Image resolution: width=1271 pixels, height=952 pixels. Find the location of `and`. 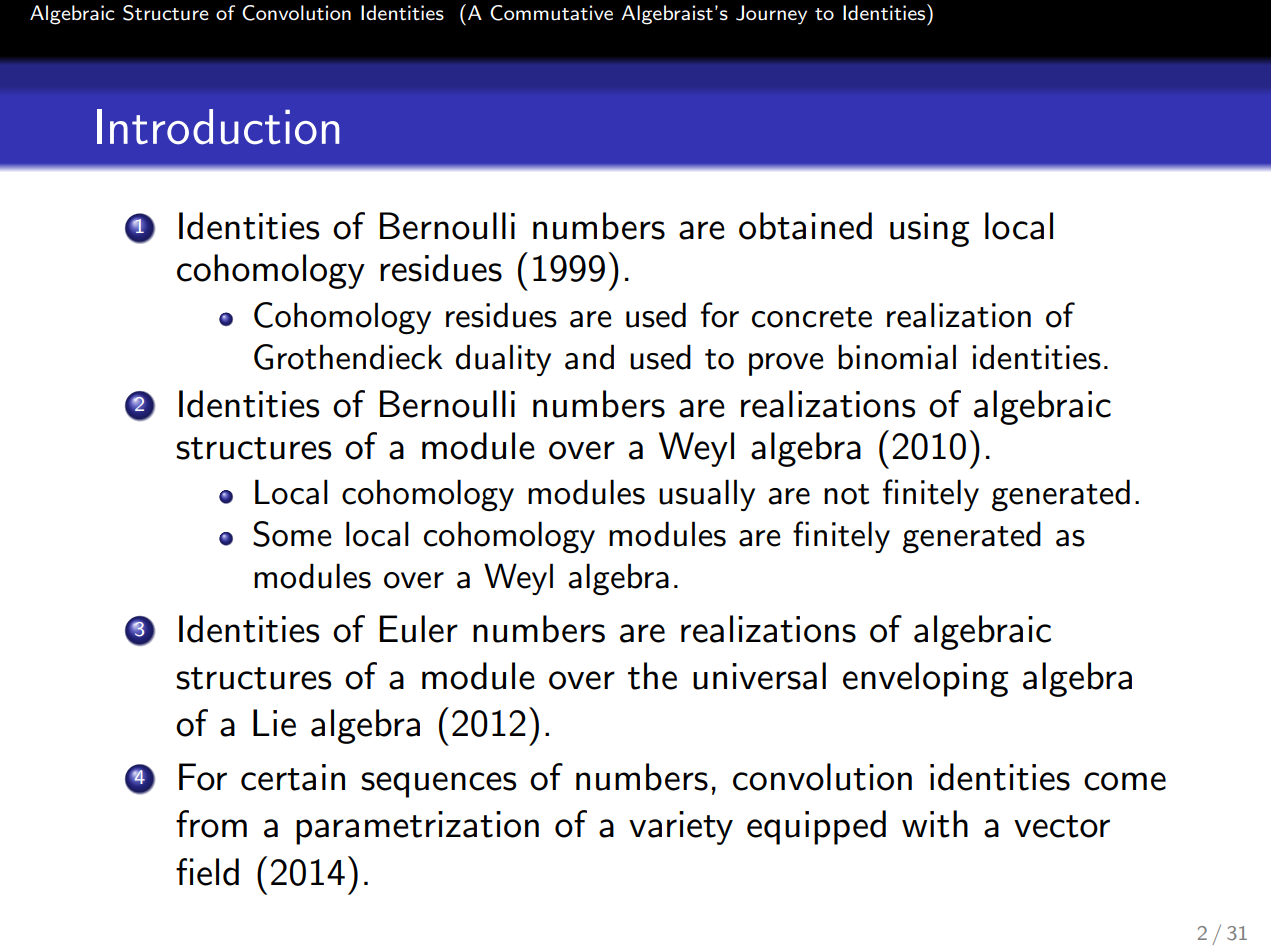

and is located at coordinates (589, 357).
